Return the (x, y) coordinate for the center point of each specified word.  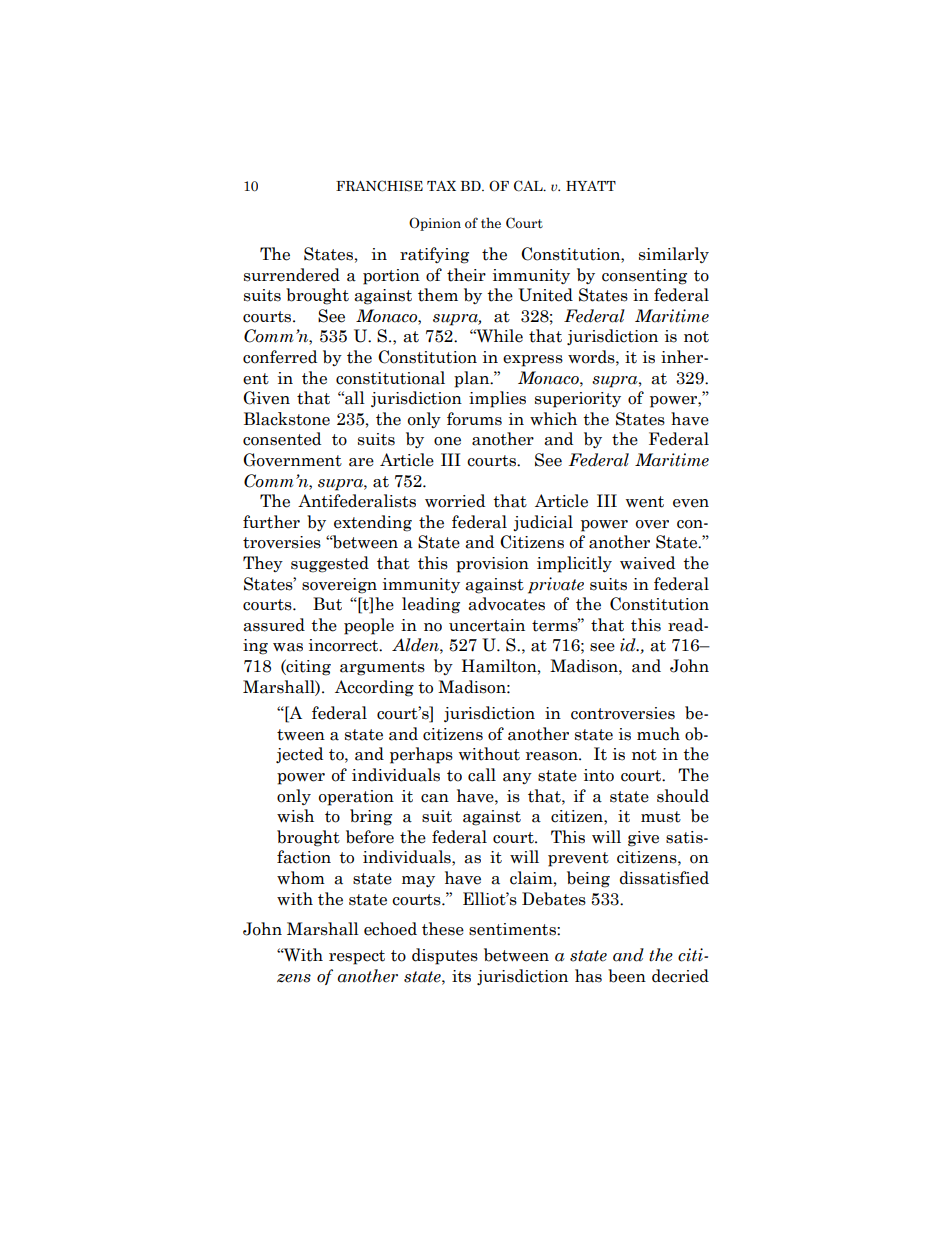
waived (647, 563)
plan (473, 379)
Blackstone (287, 419)
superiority (578, 400)
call (482, 775)
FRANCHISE (379, 186)
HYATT (591, 186)
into (599, 775)
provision (492, 565)
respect (357, 957)
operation (356, 798)
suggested (330, 564)
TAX (441, 186)
